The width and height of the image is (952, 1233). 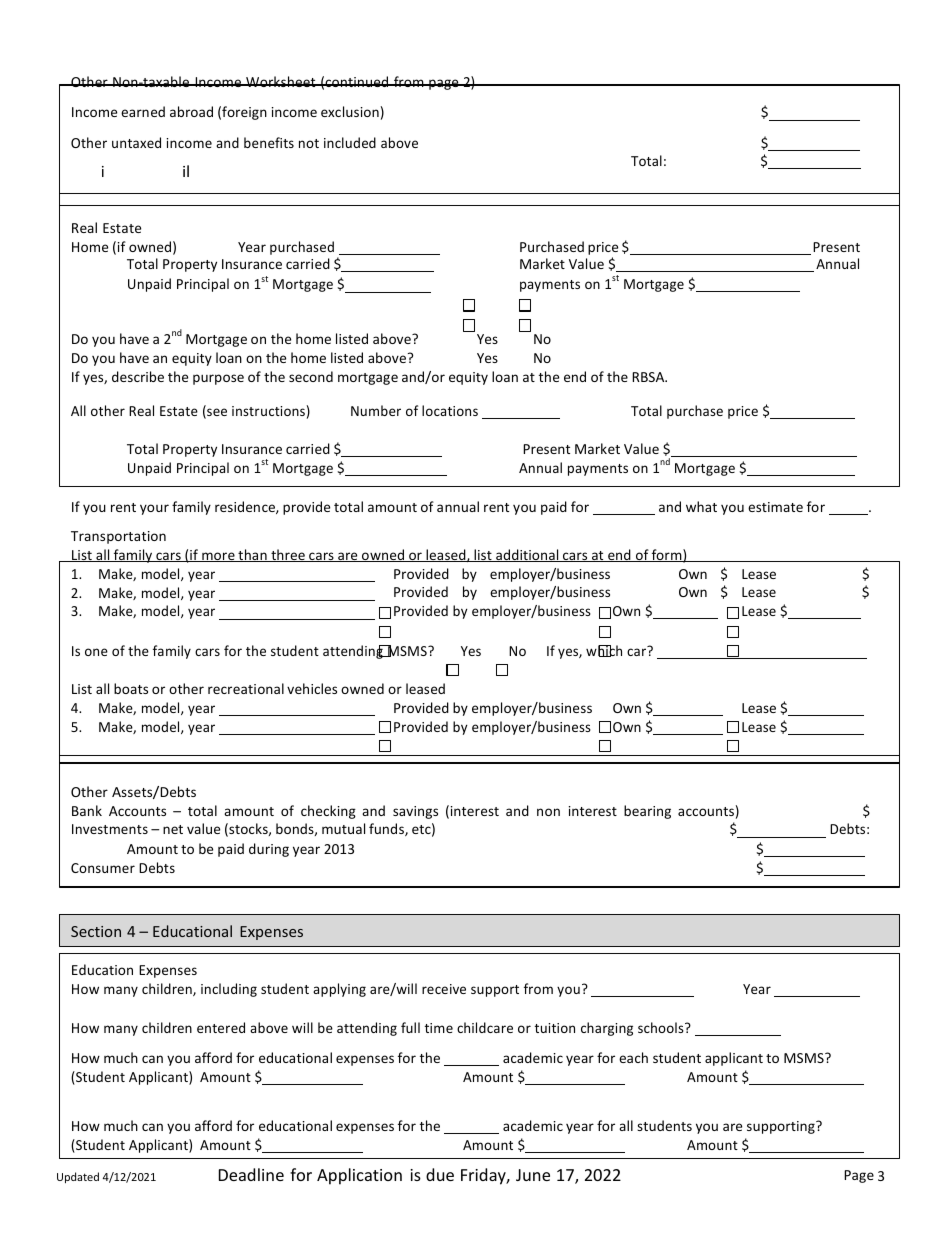 What do you see at coordinates (350, 111) in the image?
I see `exclusion` at bounding box center [350, 111].
